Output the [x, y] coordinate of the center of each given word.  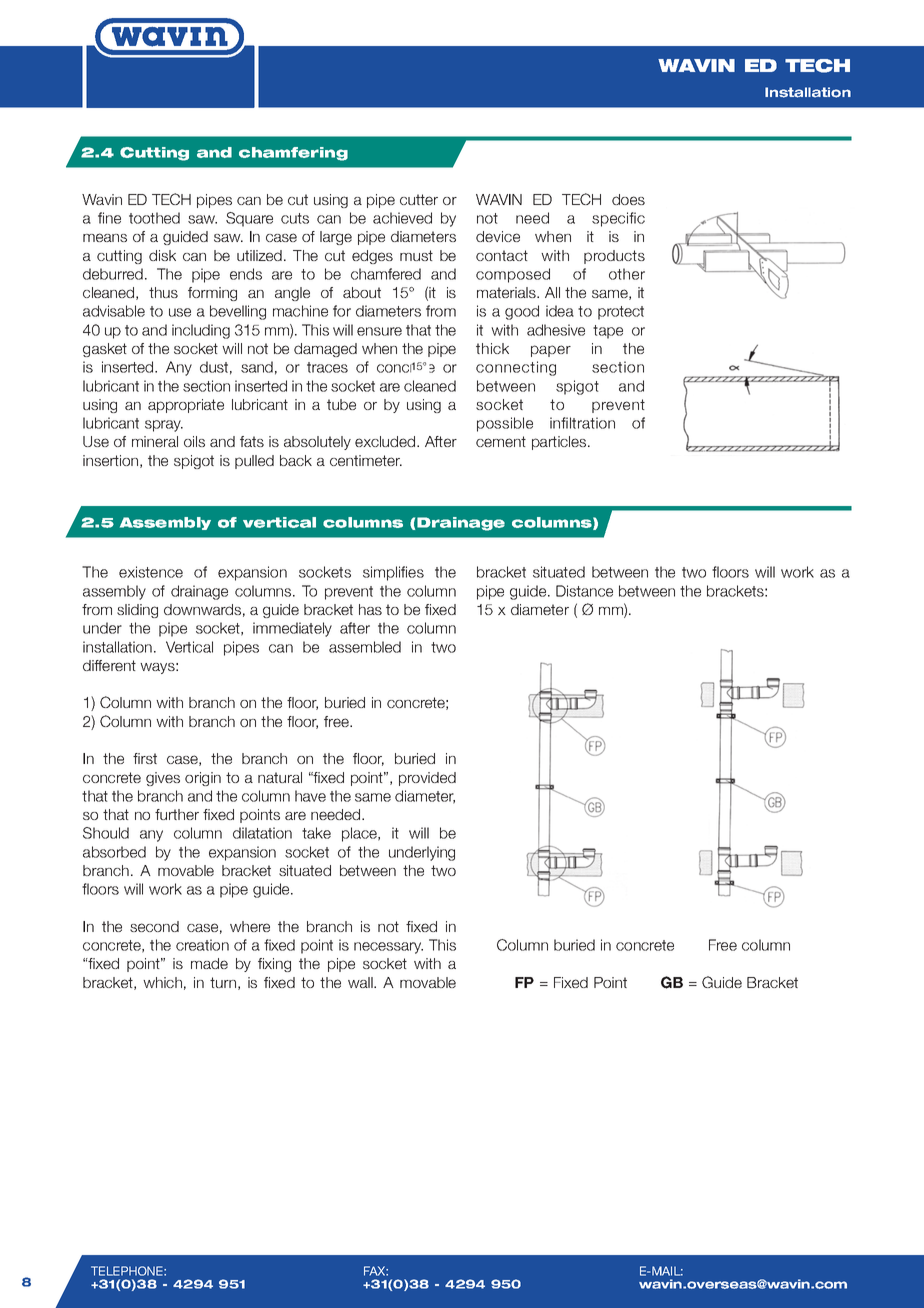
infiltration [582, 423]
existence [151, 572]
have [310, 796]
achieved [402, 218]
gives [163, 779]
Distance [584, 591]
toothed [154, 218]
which [162, 982]
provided [427, 779]
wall [361, 982]
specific [618, 219]
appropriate [186, 406]
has [370, 609]
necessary [388, 948]
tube [341, 404]
